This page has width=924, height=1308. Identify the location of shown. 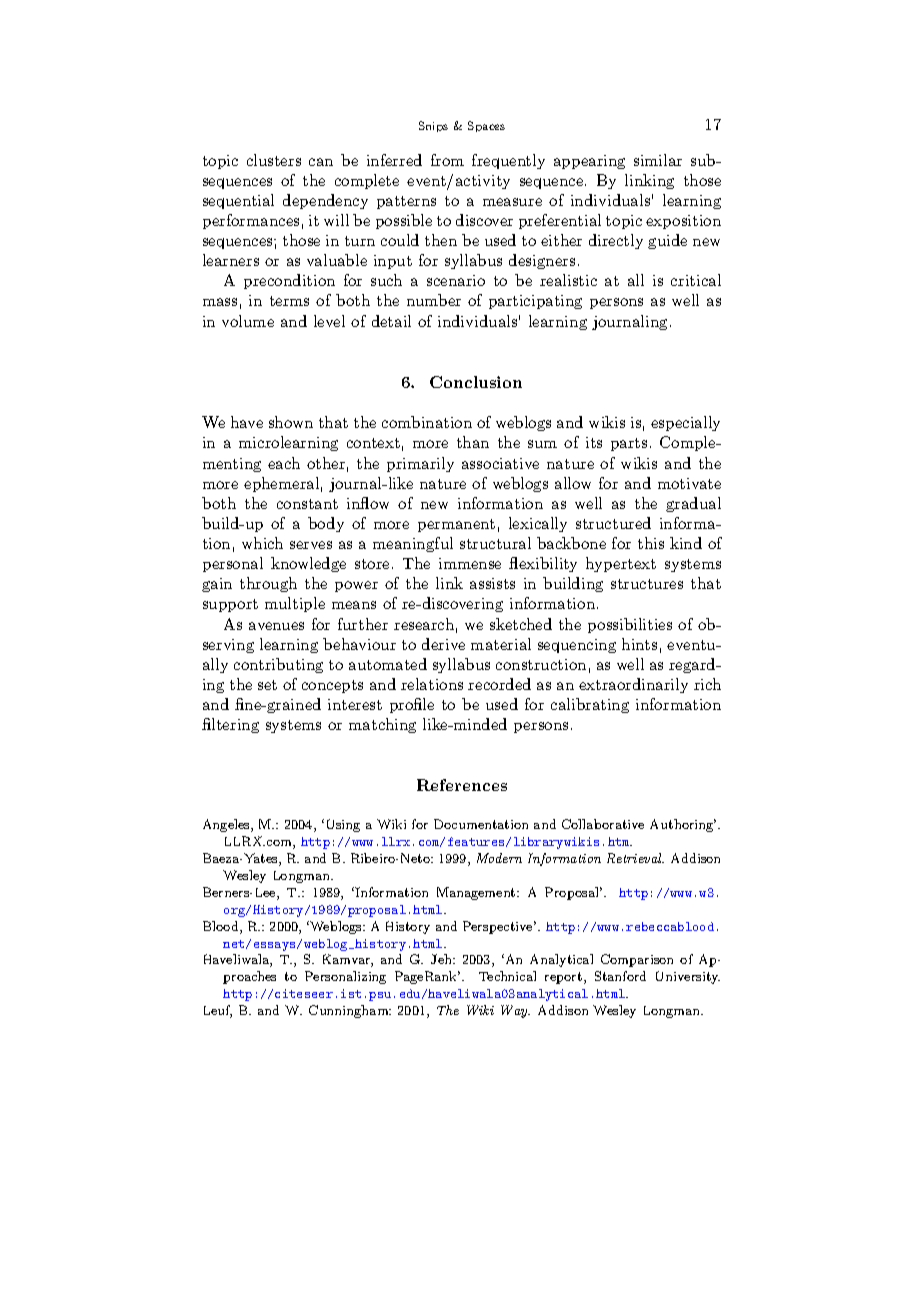
(291, 422).
